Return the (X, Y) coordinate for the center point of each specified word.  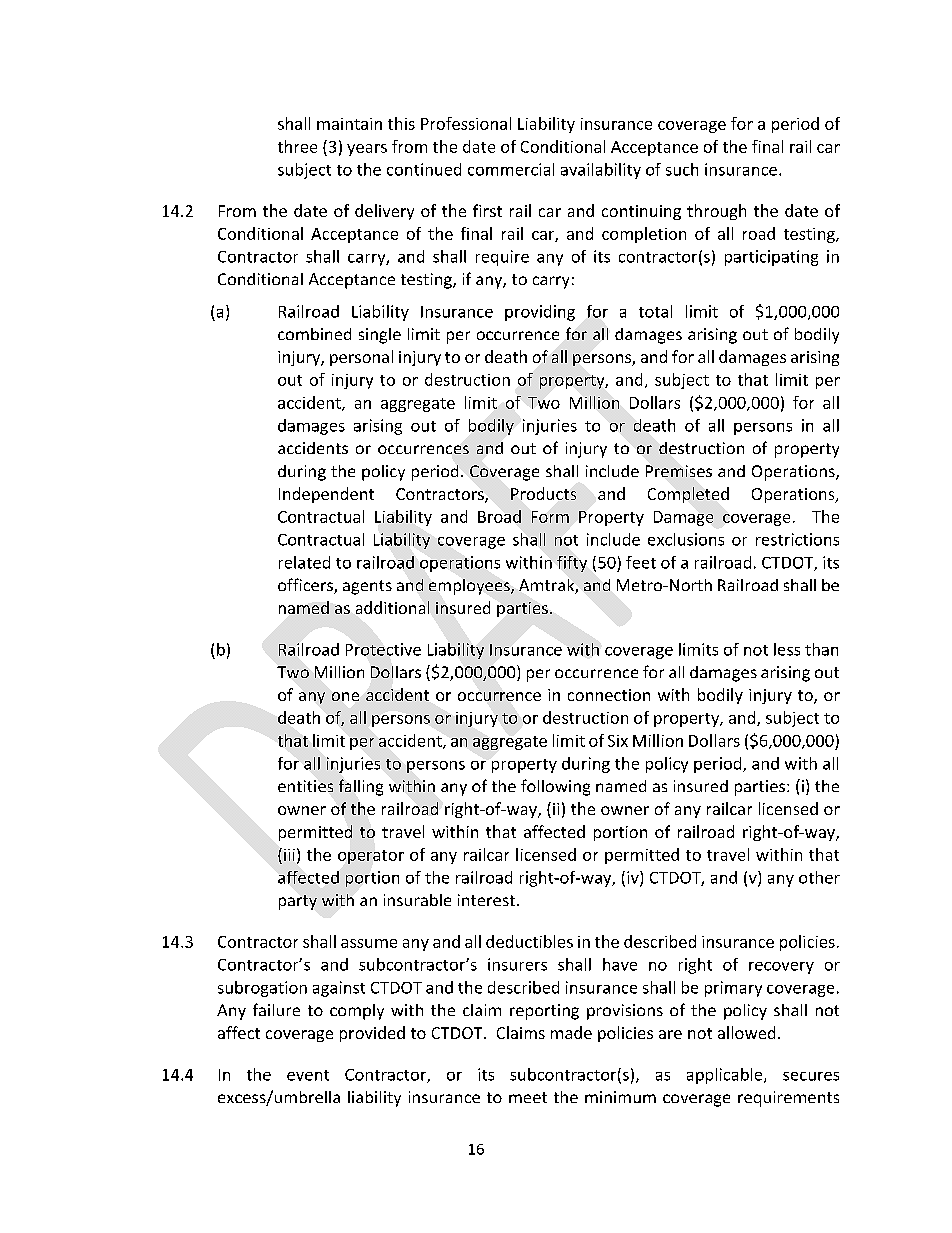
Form (550, 517)
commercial (511, 169)
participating (771, 258)
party (298, 902)
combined (314, 334)
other (819, 877)
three (297, 146)
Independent (326, 495)
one (345, 696)
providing (540, 313)
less (787, 649)
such (682, 169)
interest (486, 900)
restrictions (797, 539)
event (308, 1075)
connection (609, 695)
